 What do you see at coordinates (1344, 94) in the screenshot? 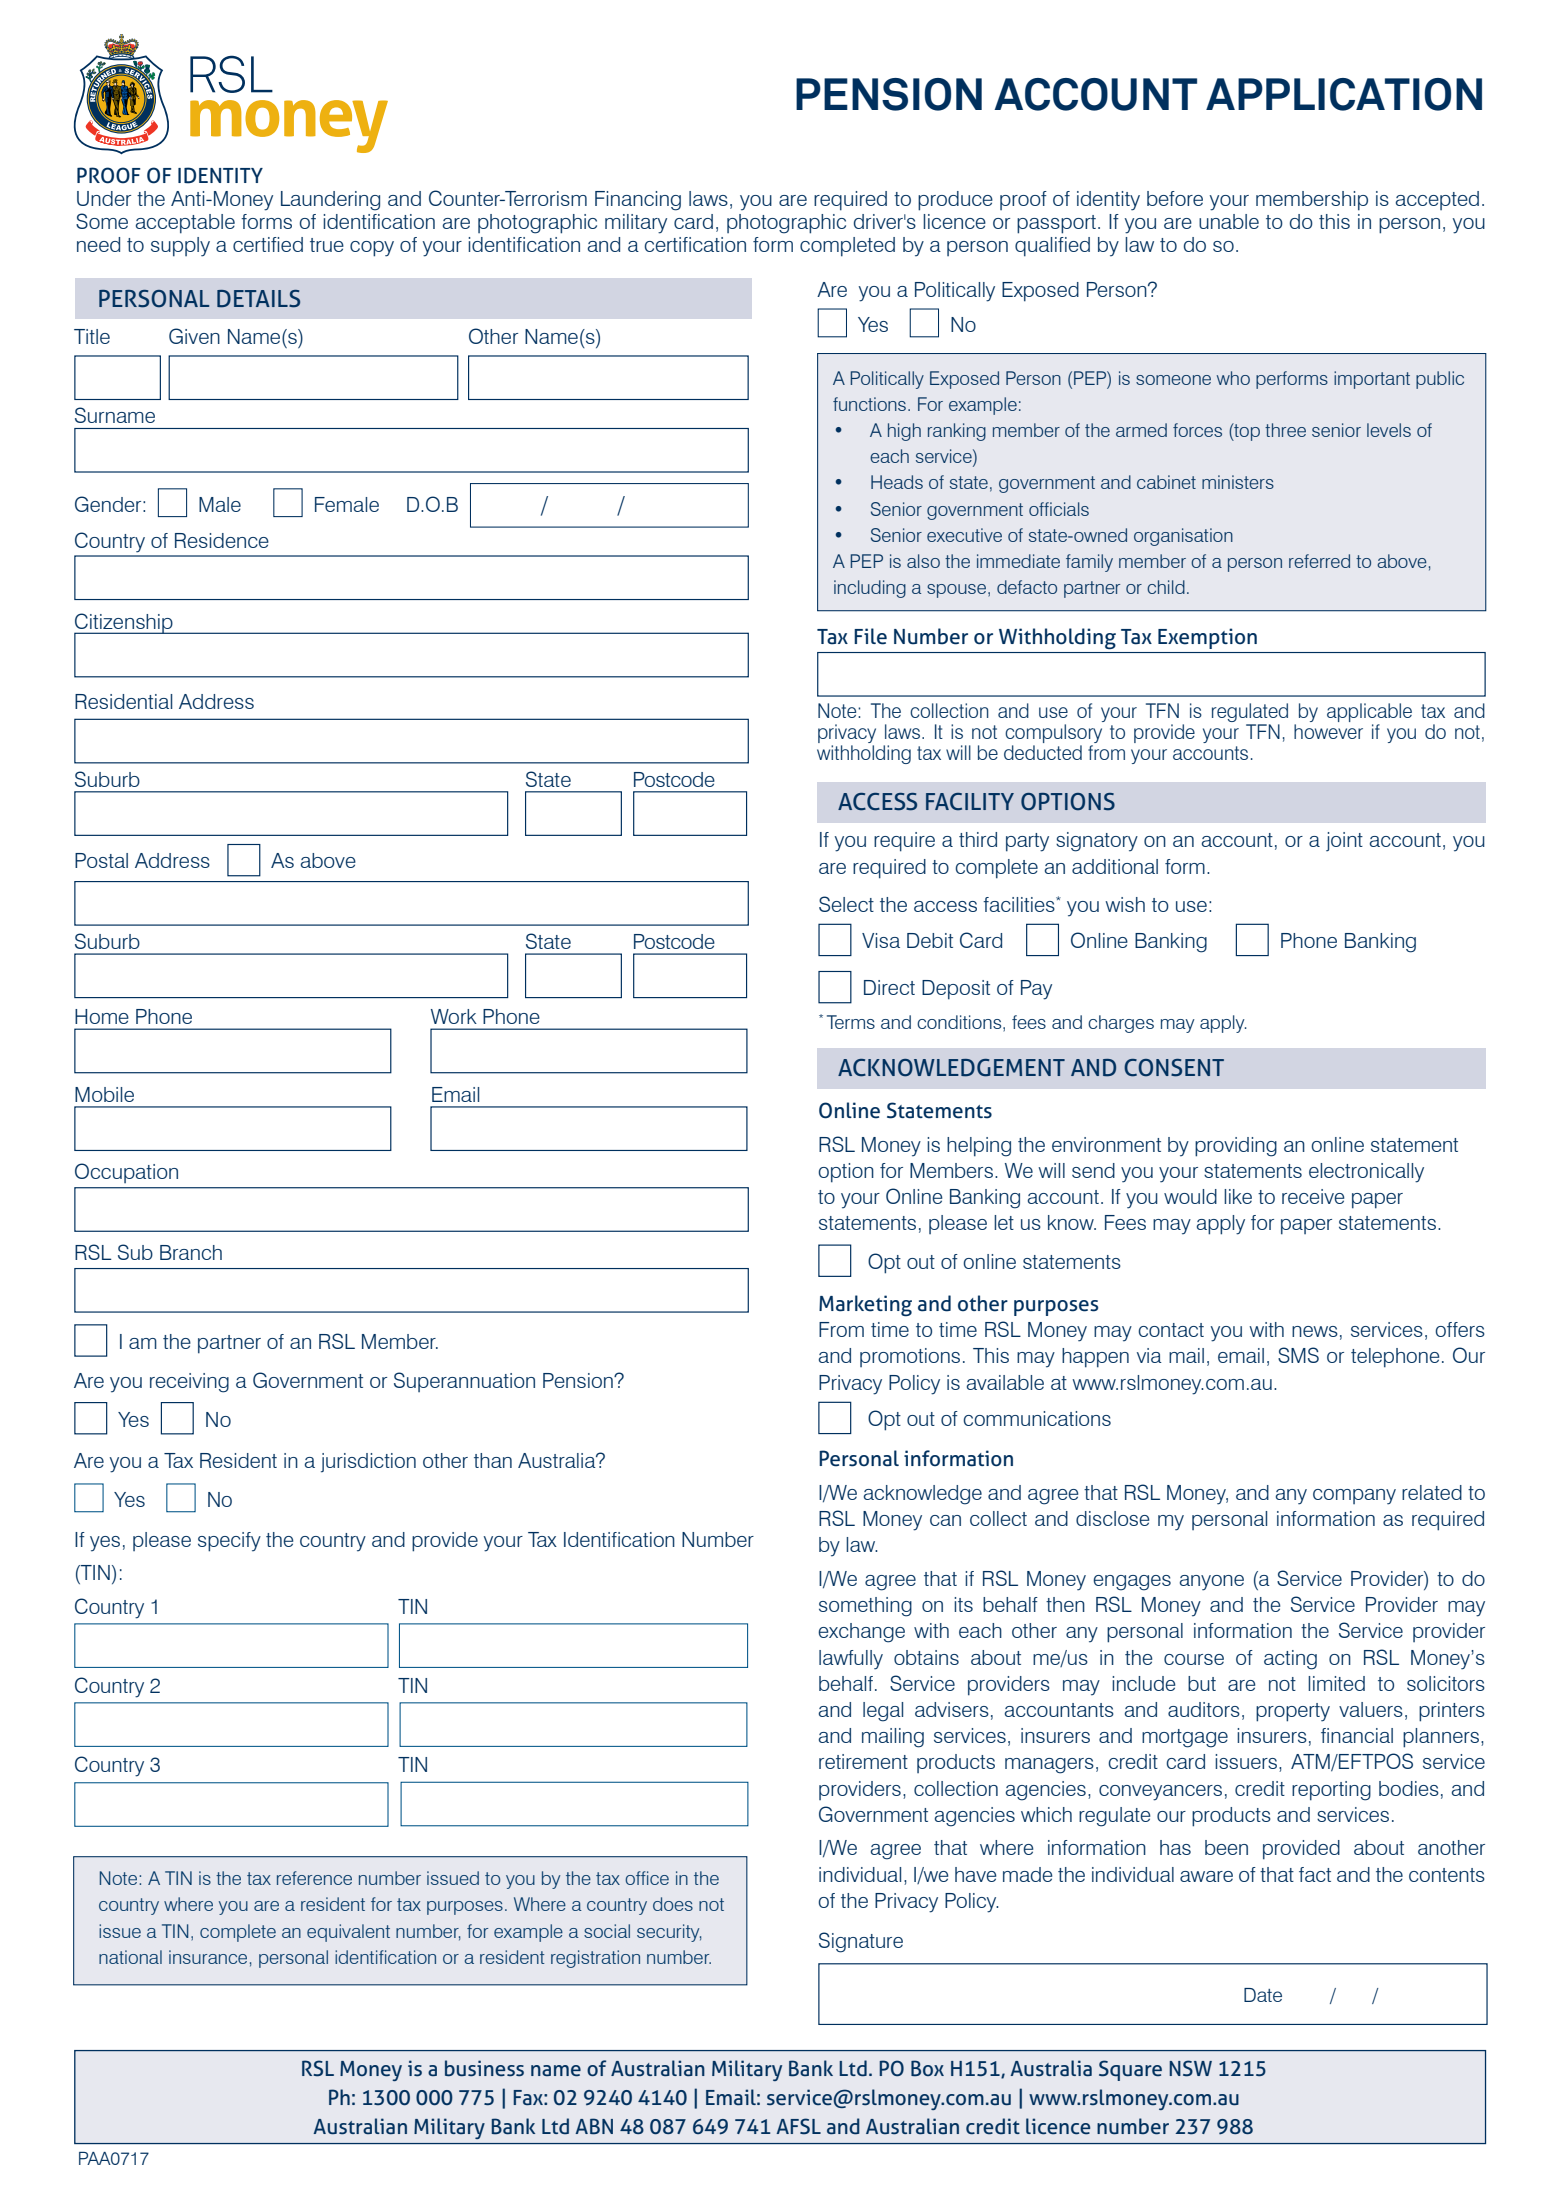
I see `APPLICATION` at bounding box center [1344, 94].
